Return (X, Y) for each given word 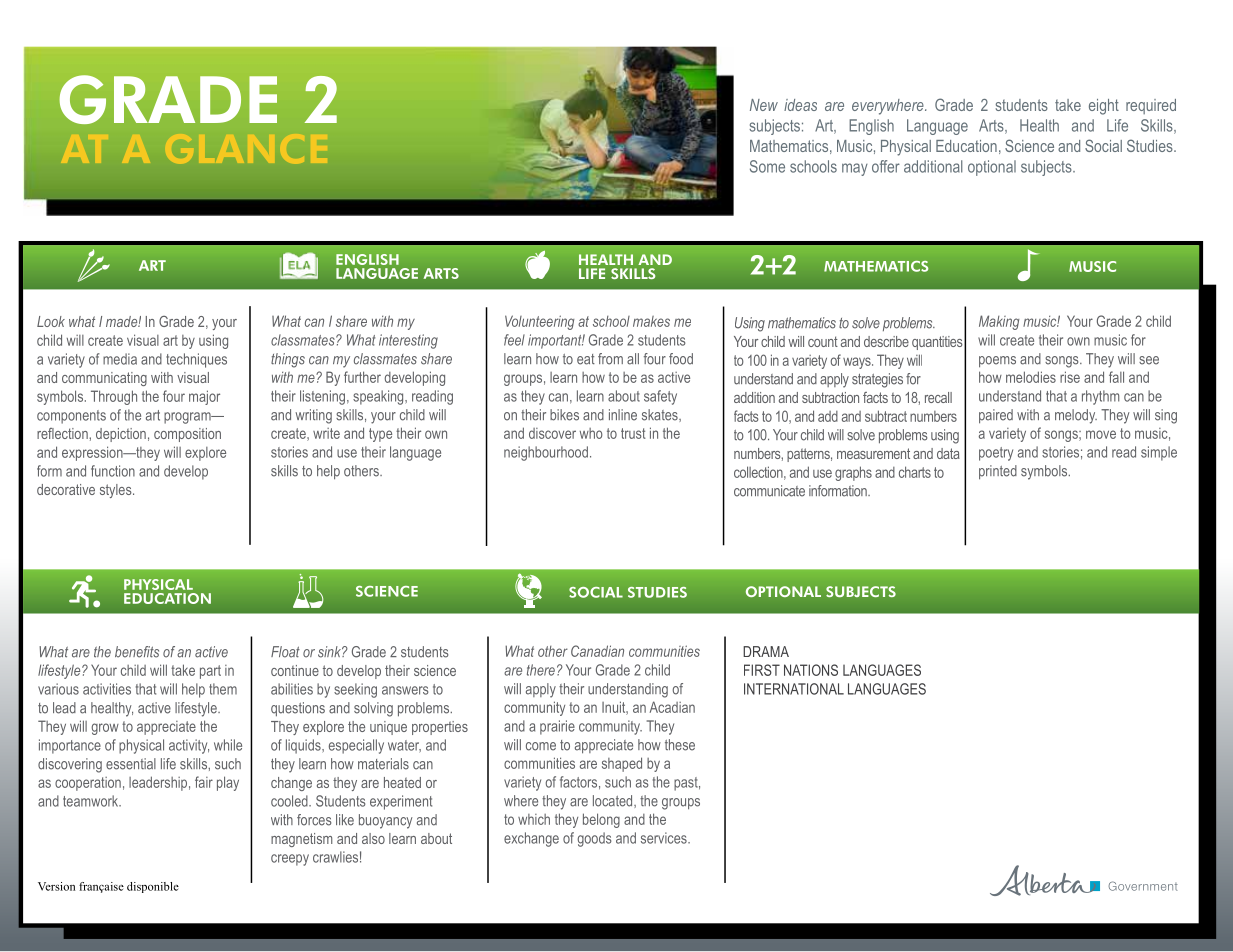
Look (51, 321)
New (764, 105)
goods (594, 839)
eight (1104, 107)
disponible (153, 887)
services (665, 838)
